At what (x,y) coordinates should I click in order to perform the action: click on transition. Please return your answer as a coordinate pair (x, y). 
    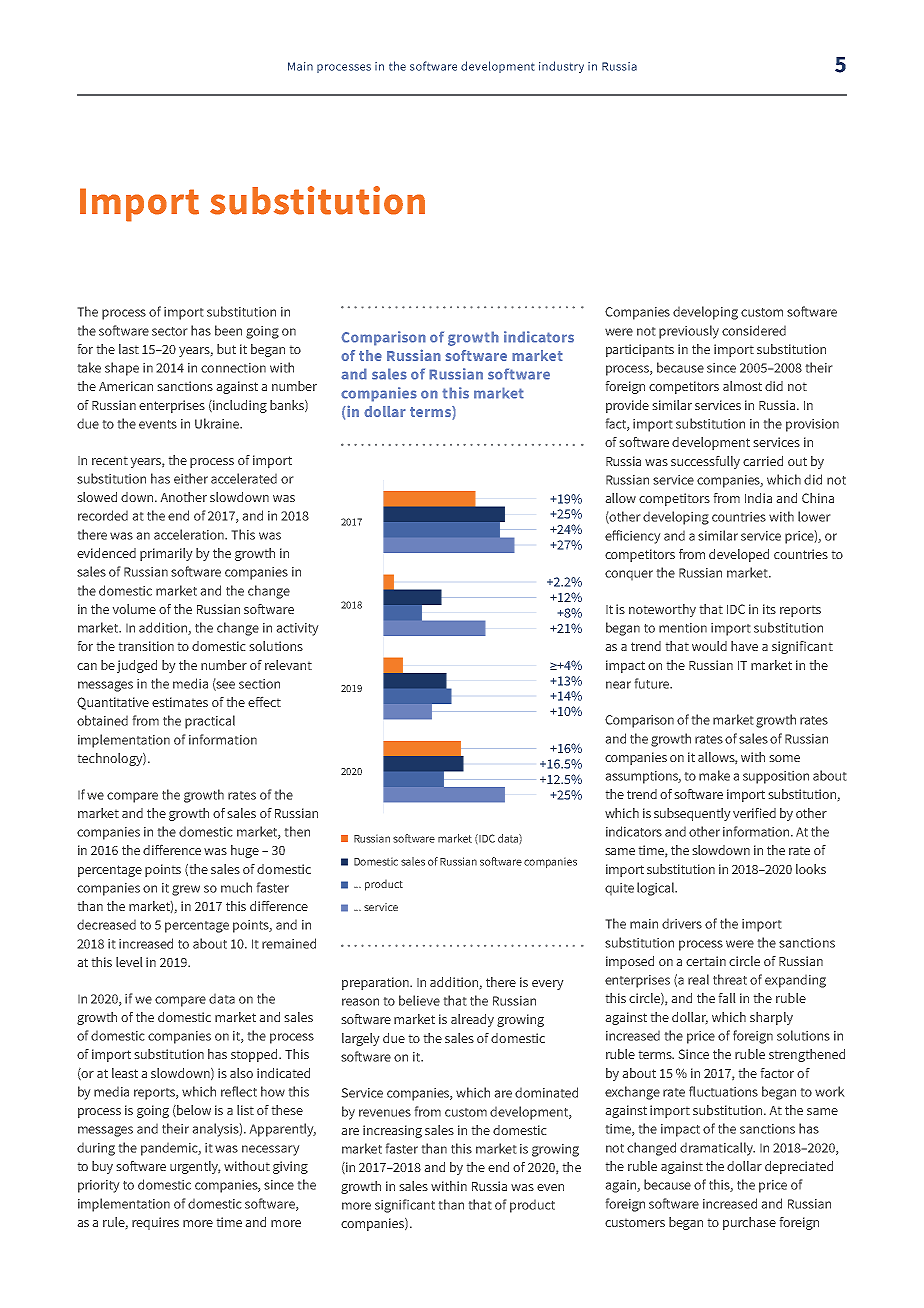
    Looking at the image, I should click on (146, 646).
